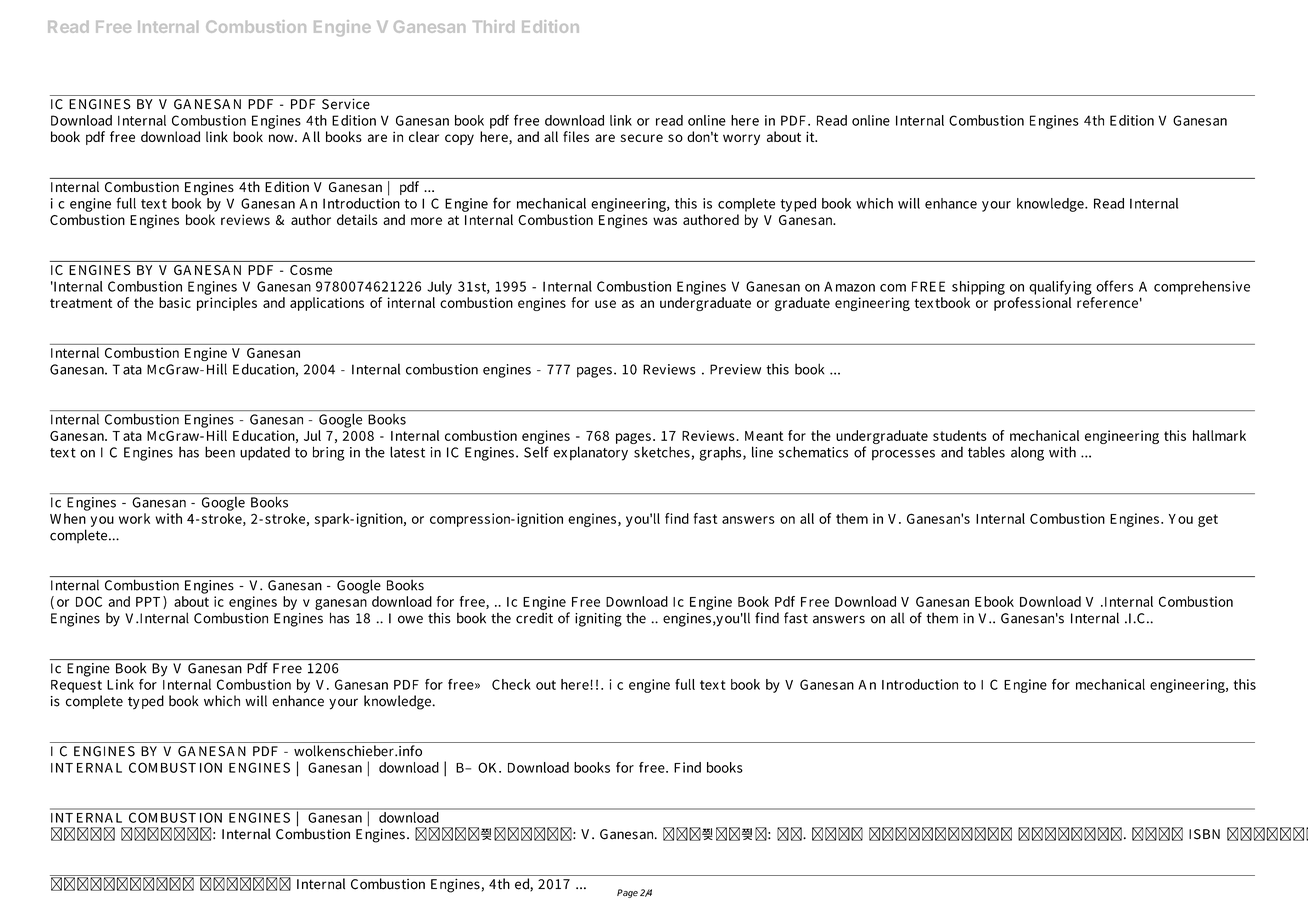 This document has height=924, width=1308. I want to click on basic, so click(175, 302).
